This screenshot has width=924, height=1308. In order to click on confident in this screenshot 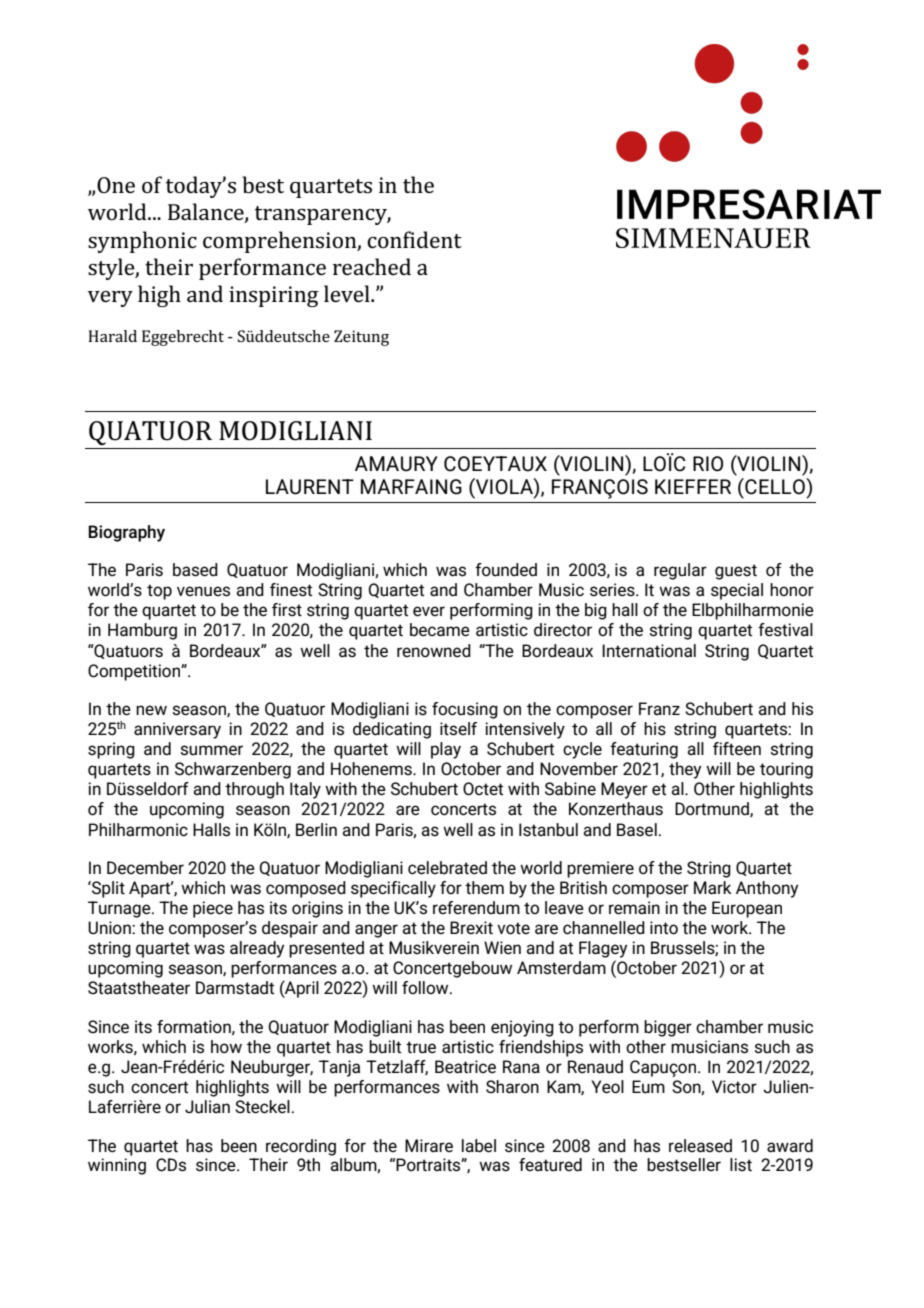, I will do `click(414, 239)`.
